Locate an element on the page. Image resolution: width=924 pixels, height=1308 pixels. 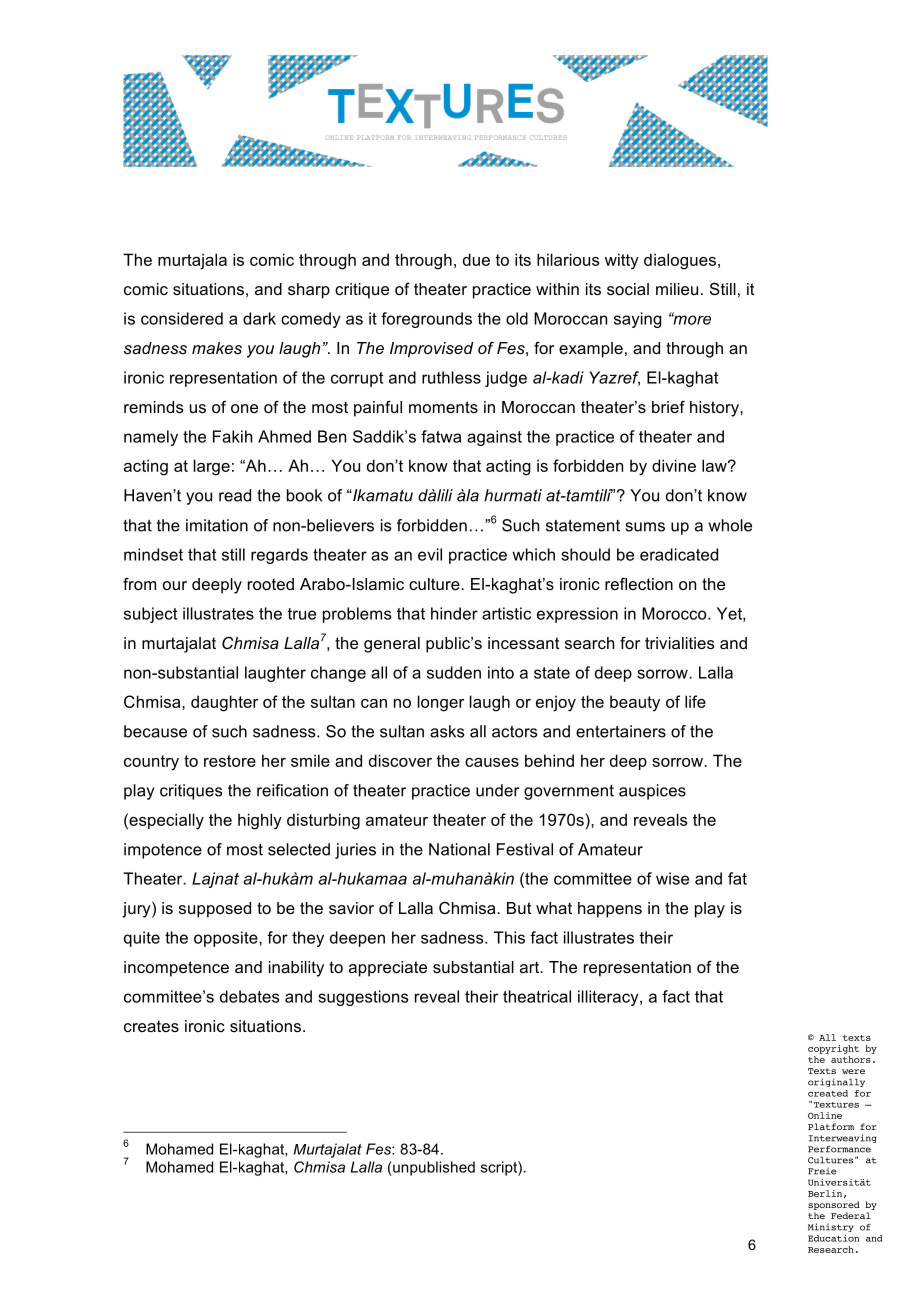
imitation is located at coordinates (217, 525).
